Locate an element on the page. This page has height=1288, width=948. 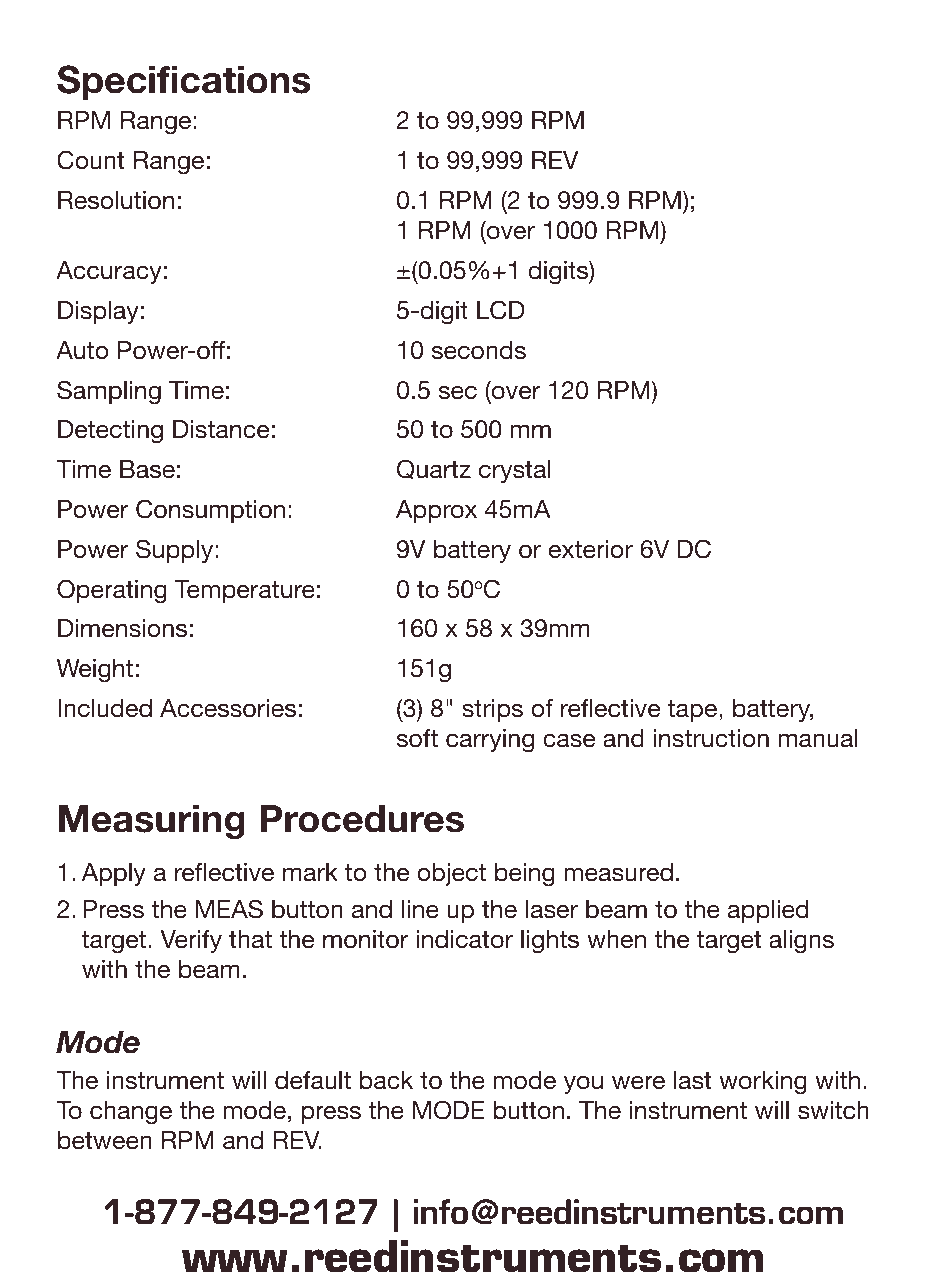
LCD is located at coordinates (501, 310).
